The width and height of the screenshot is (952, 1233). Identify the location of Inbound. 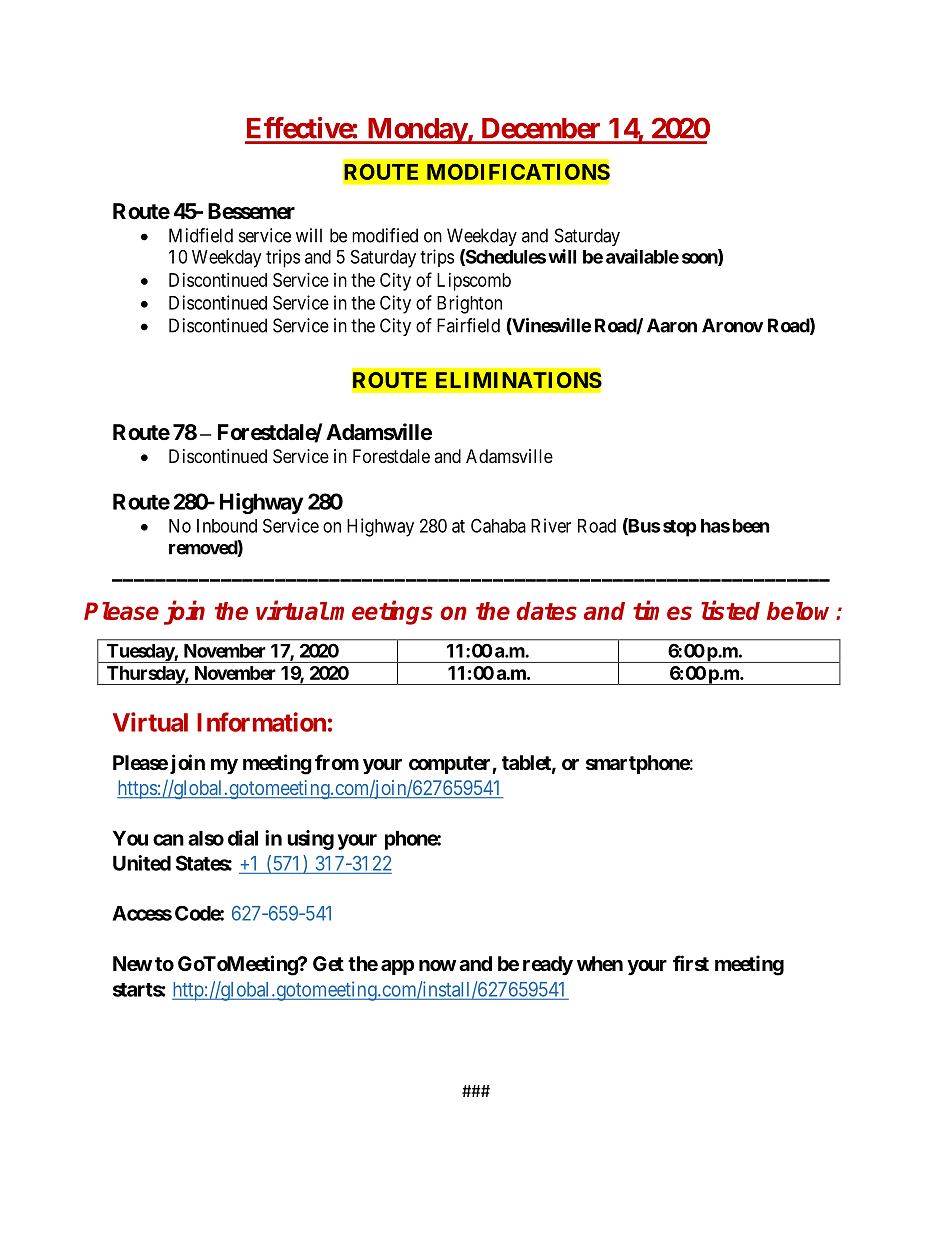
(227, 526).
